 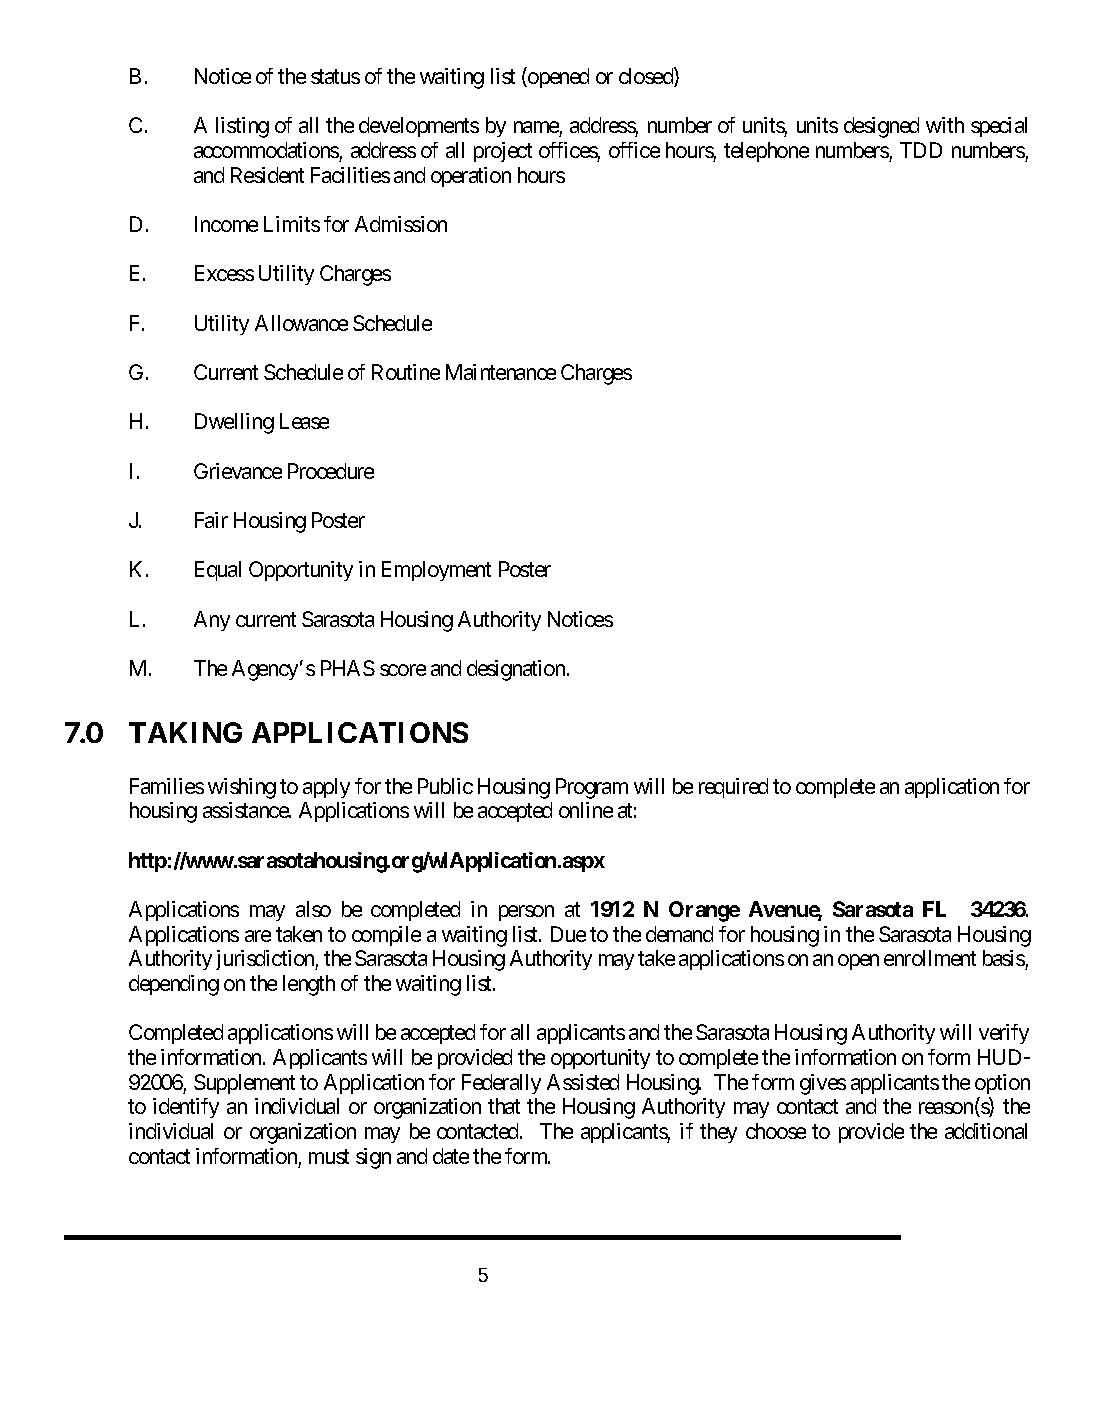 I want to click on person, so click(x=526, y=913).
